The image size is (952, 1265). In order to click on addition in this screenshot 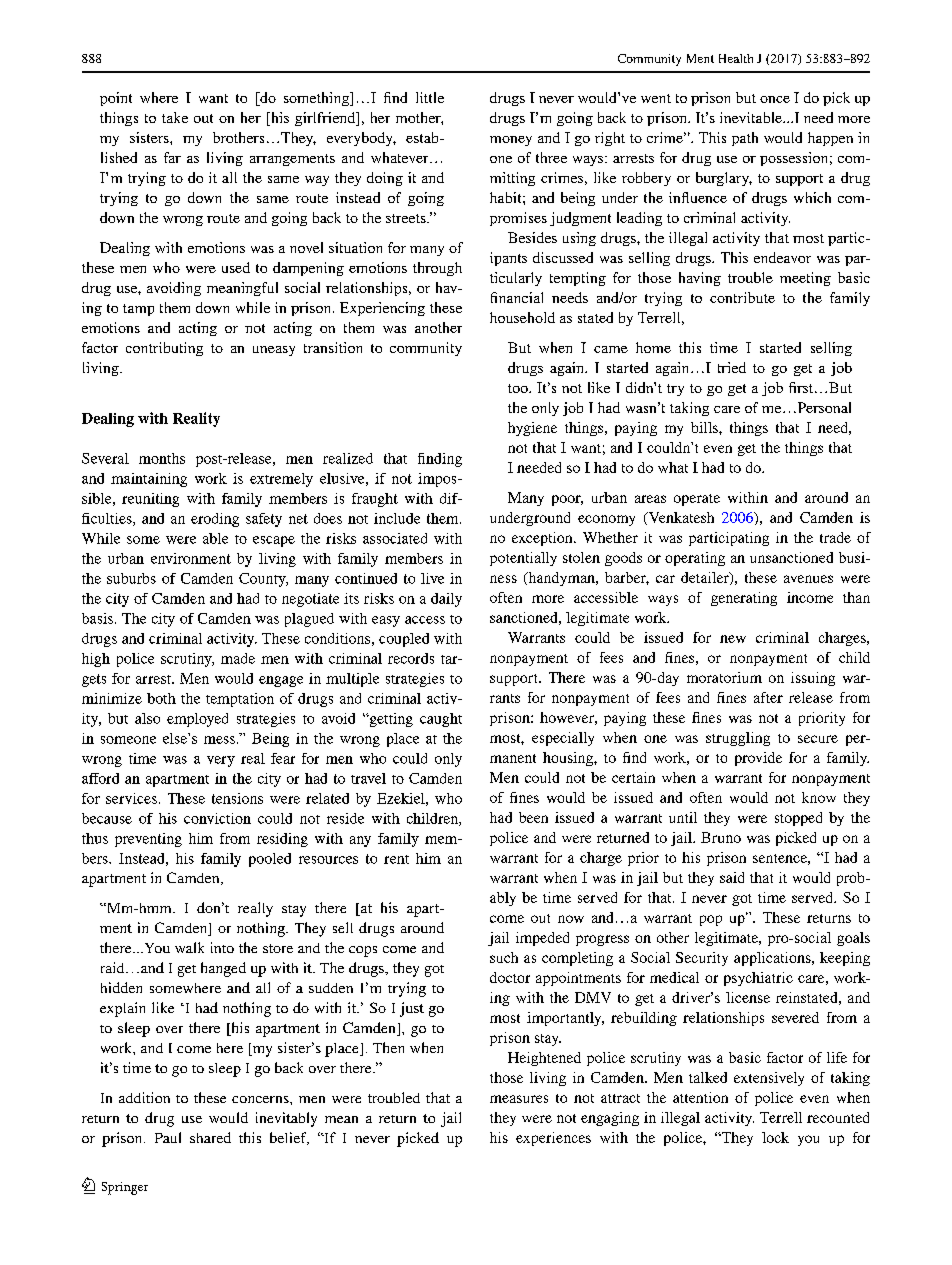, I will do `click(144, 1097)`.
